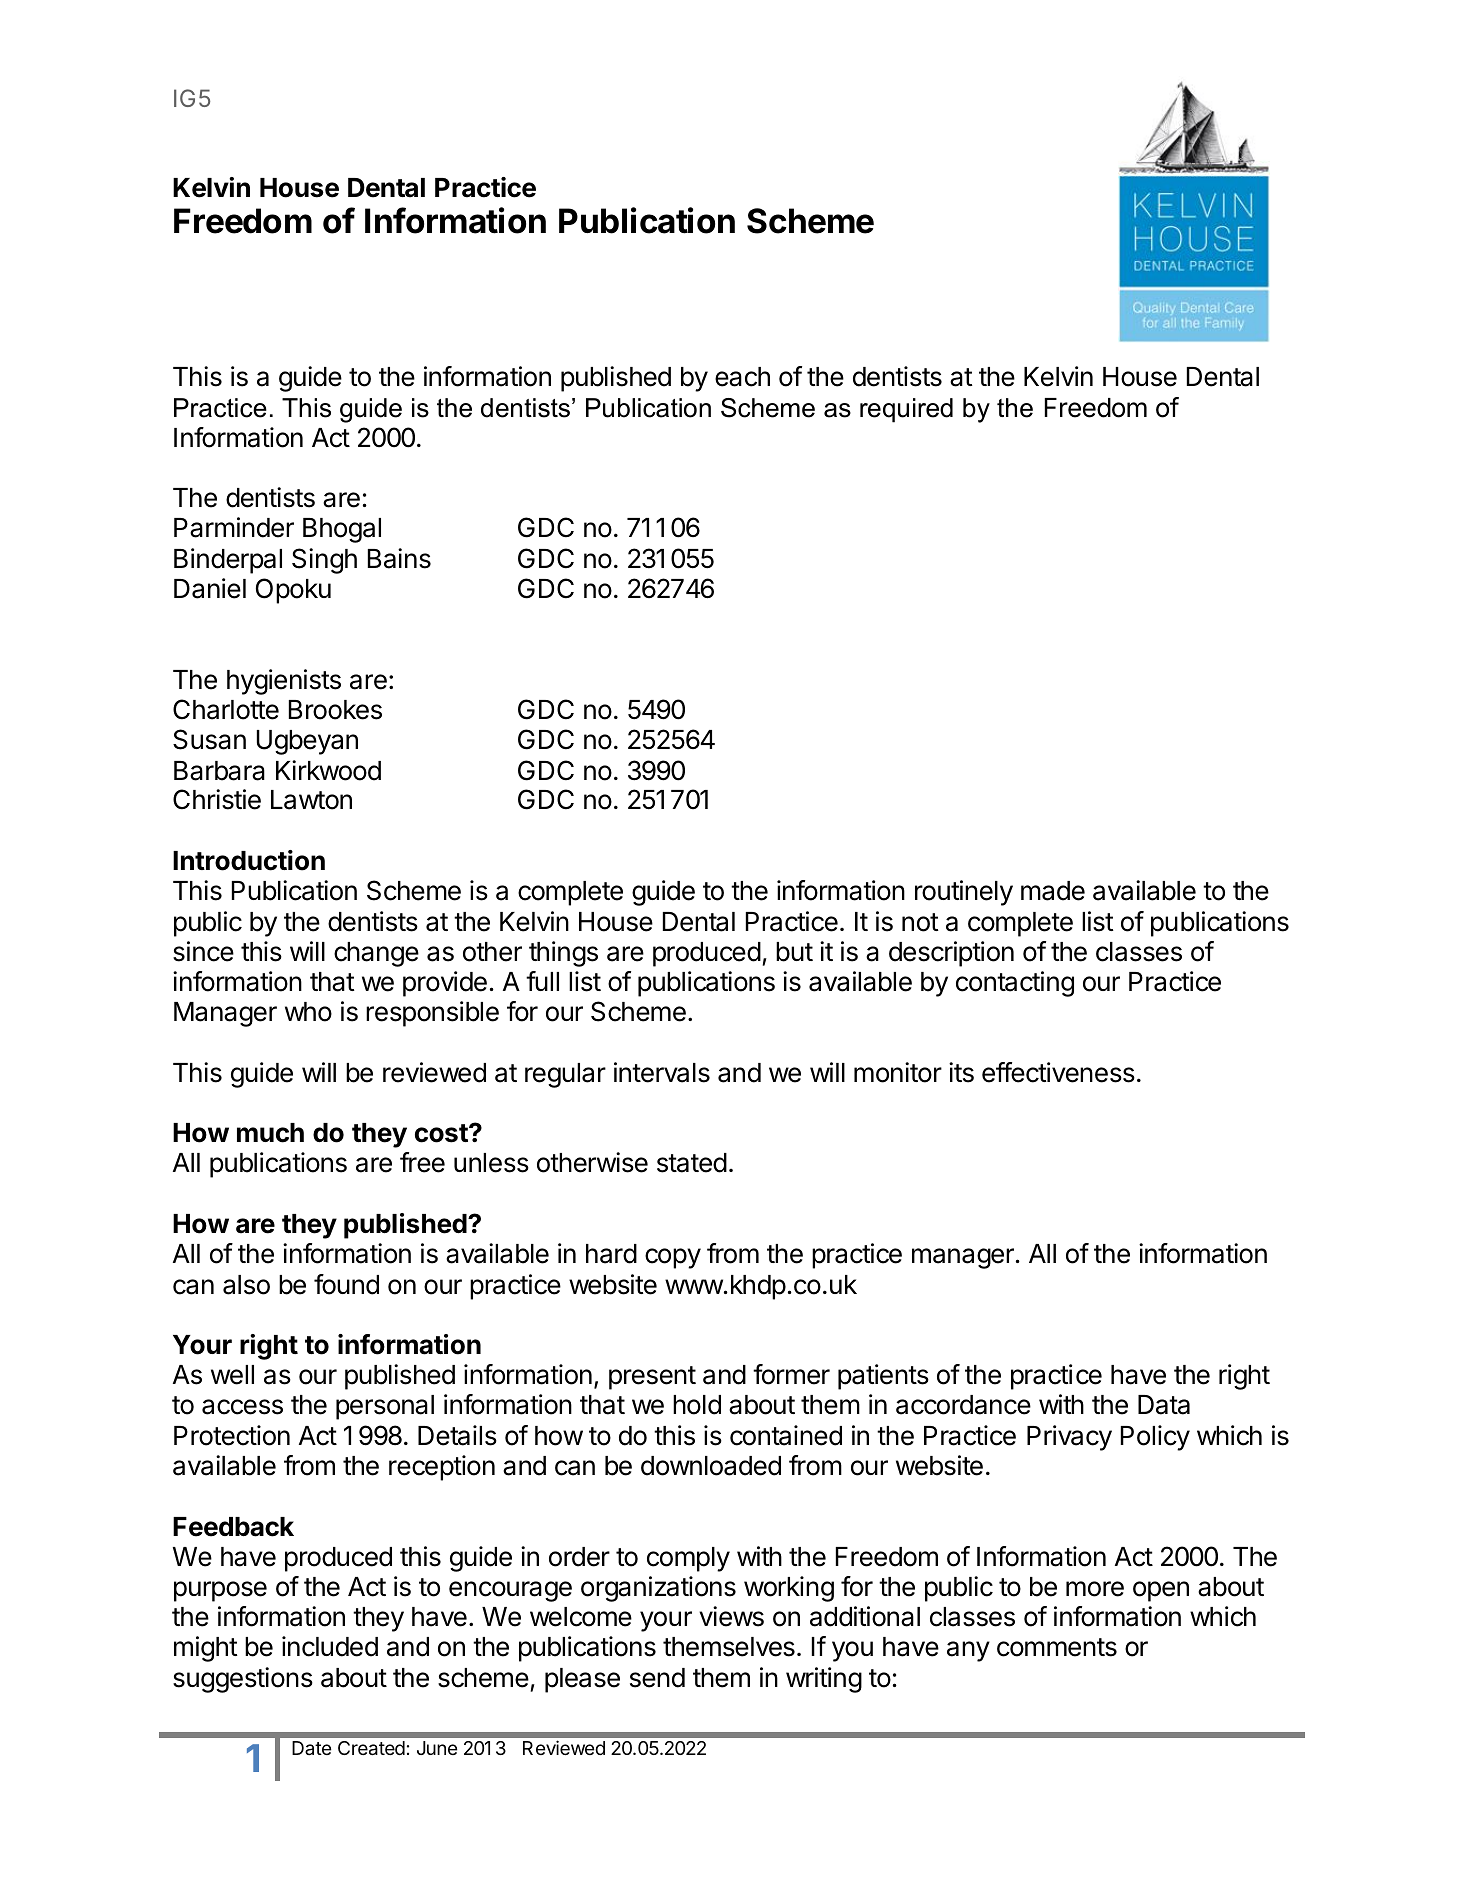  What do you see at coordinates (906, 410) in the screenshot?
I see `required` at bounding box center [906, 410].
